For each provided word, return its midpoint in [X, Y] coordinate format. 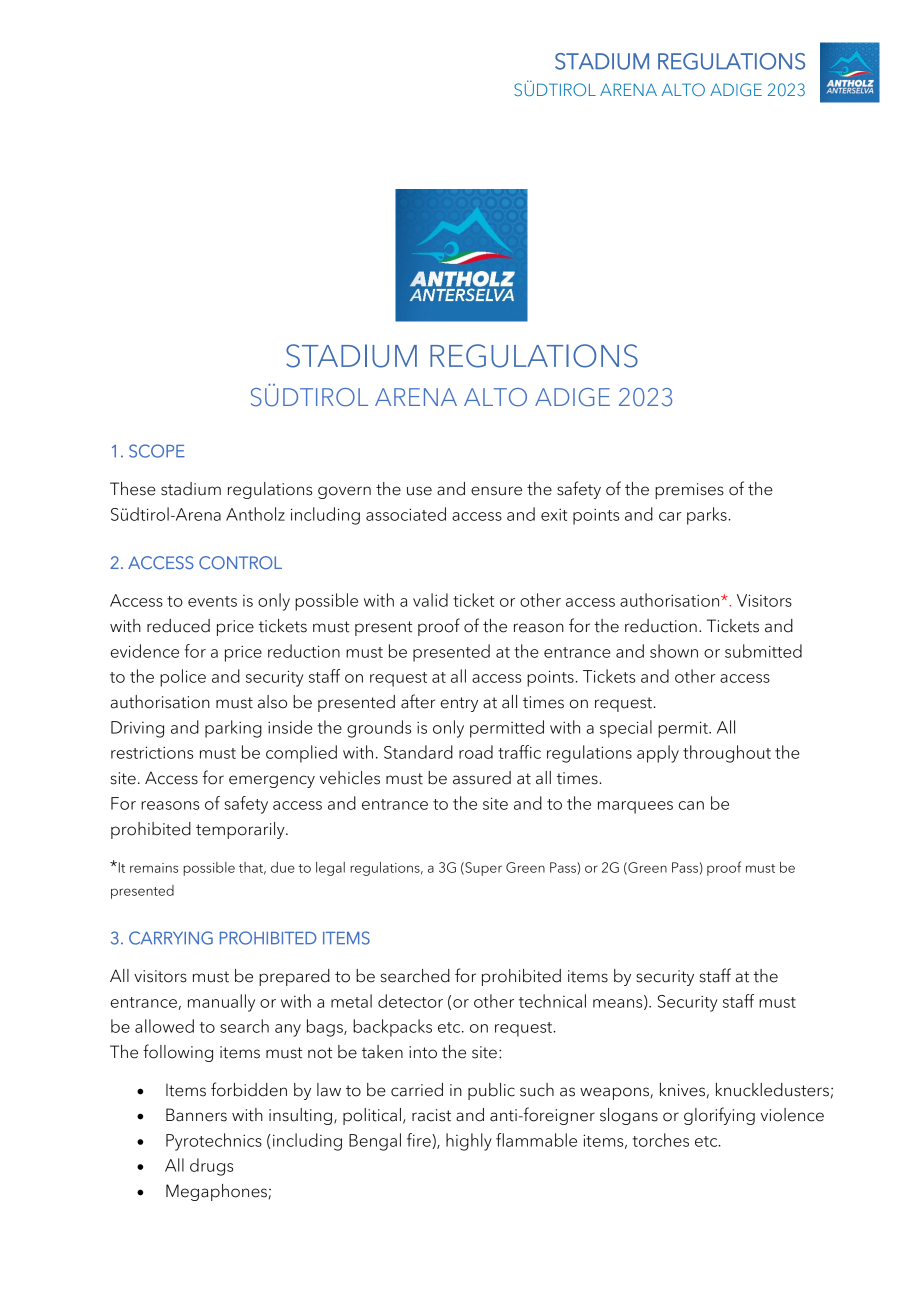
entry [459, 704]
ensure [496, 491]
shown [674, 651]
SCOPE [157, 451]
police [183, 678]
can [691, 805]
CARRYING [171, 938]
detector [410, 1001]
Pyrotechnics [214, 1142]
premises [689, 491]
